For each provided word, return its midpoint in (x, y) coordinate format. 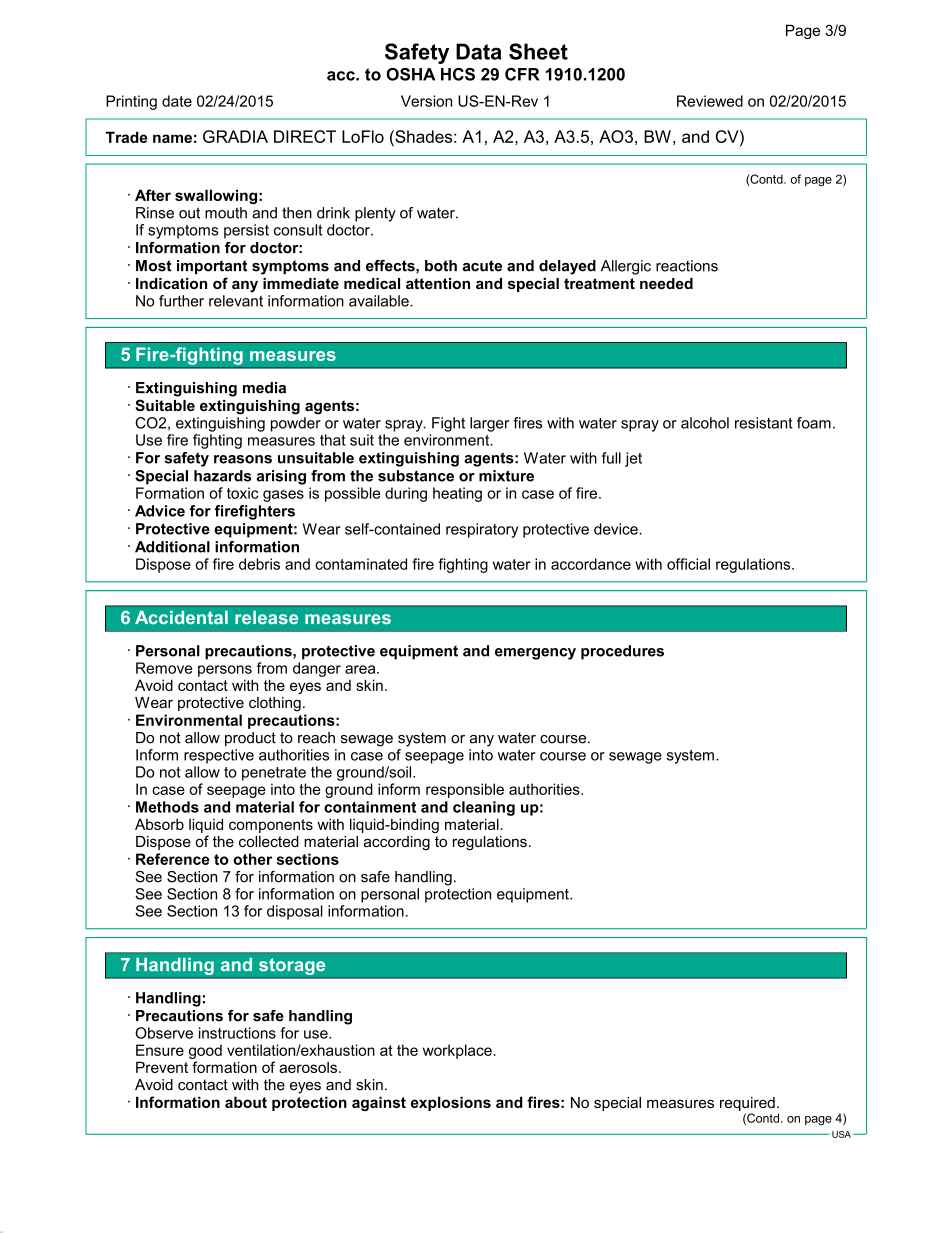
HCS (458, 74)
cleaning (484, 808)
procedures (622, 652)
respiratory (482, 530)
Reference (172, 859)
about (246, 1102)
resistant (764, 423)
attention (438, 283)
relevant (236, 301)
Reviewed (710, 101)
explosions (451, 1103)
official (688, 564)
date (177, 101)
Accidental (181, 618)
